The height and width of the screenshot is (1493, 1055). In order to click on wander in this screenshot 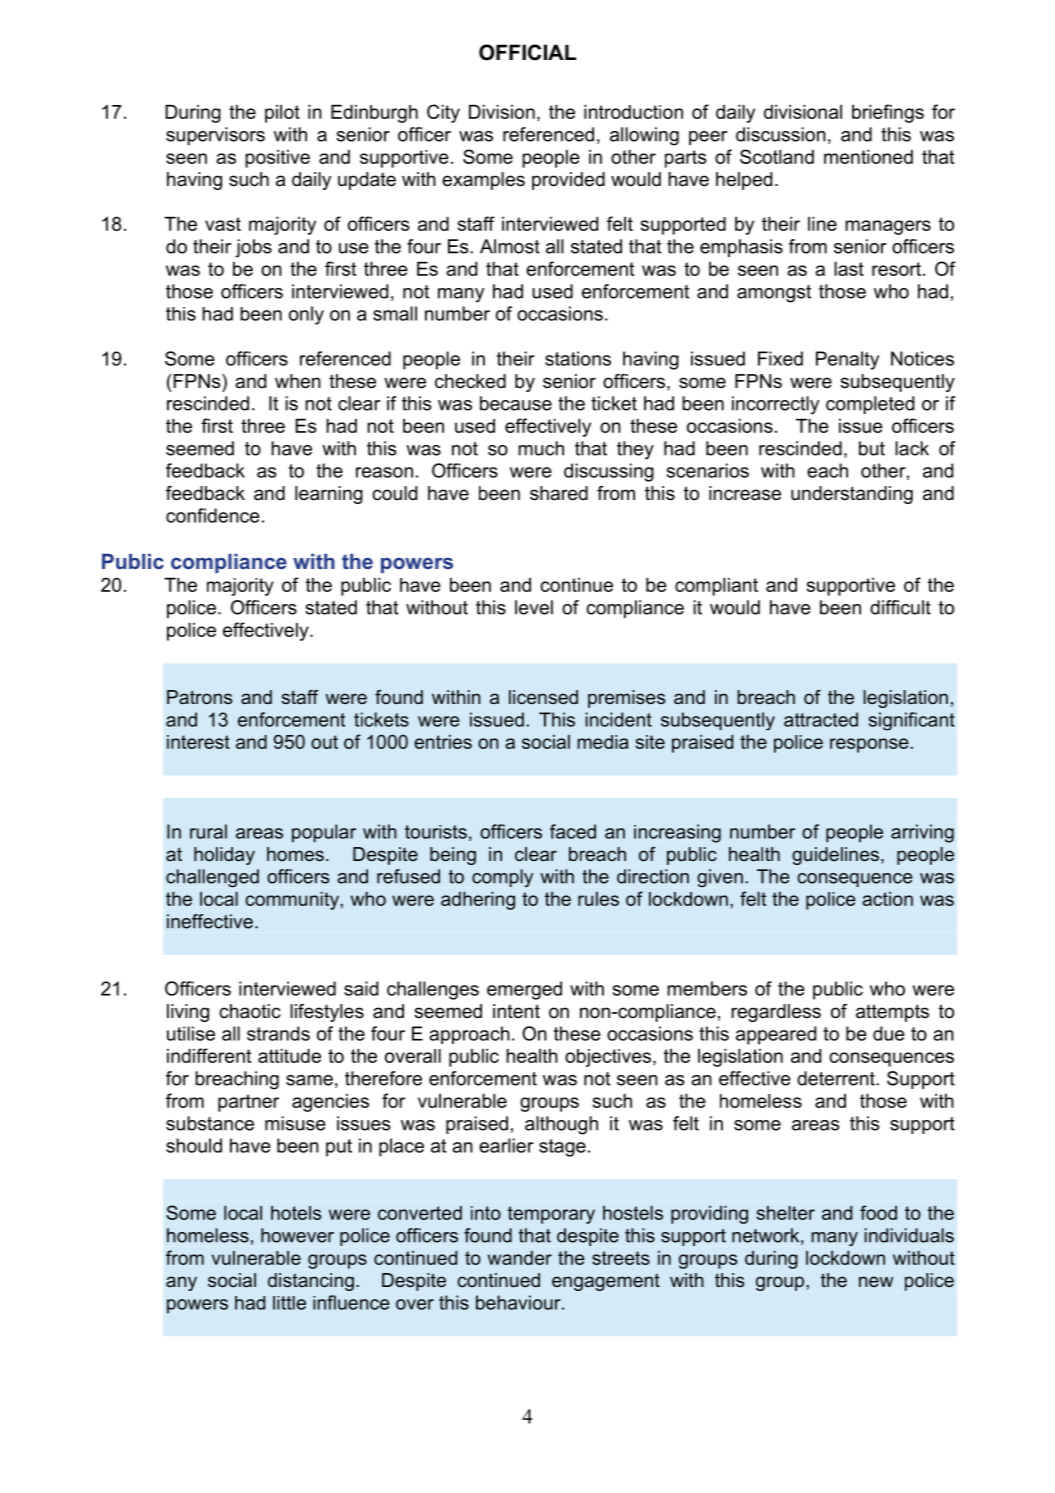, I will do `click(520, 1258)`.
